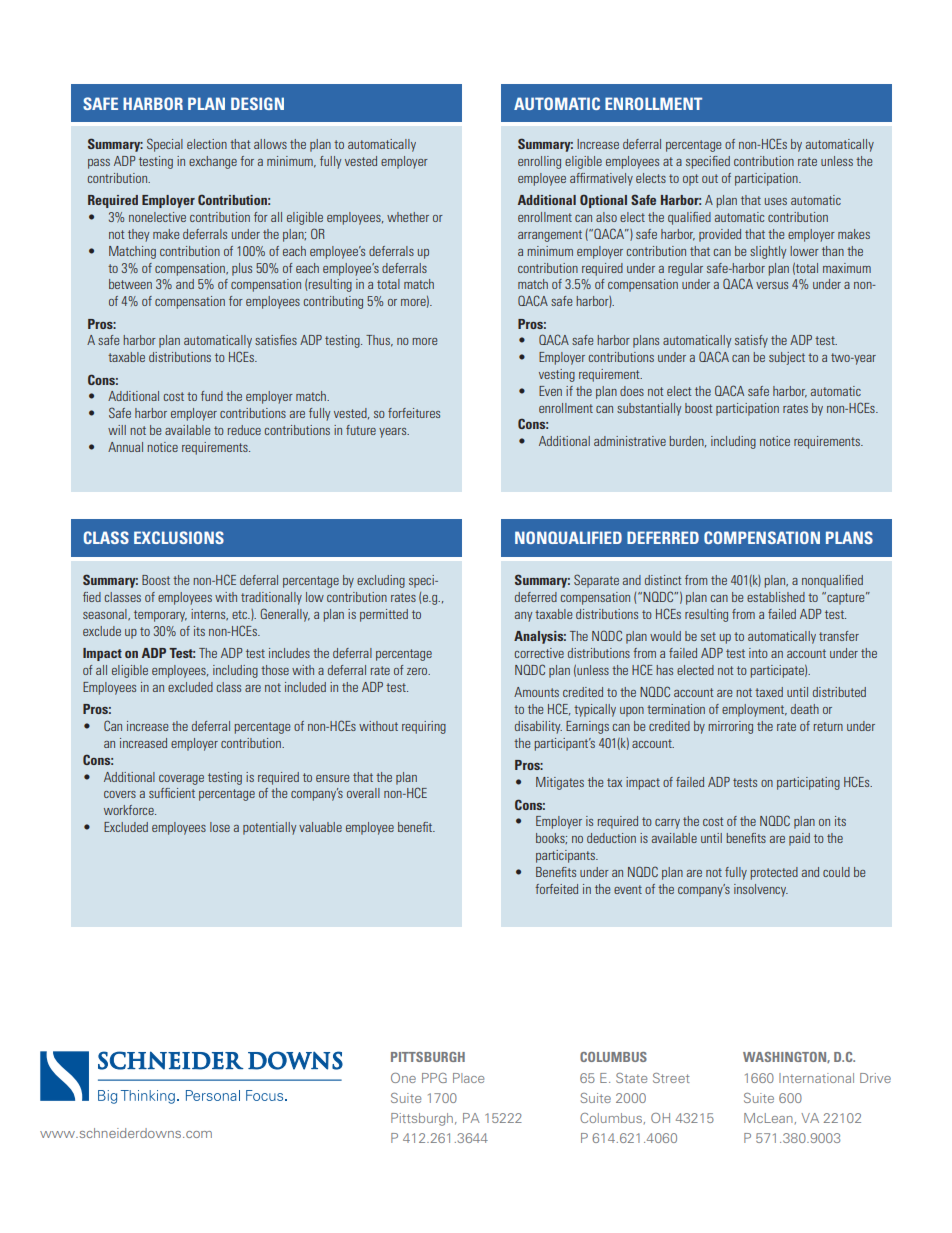  I want to click on International, so click(816, 1078).
